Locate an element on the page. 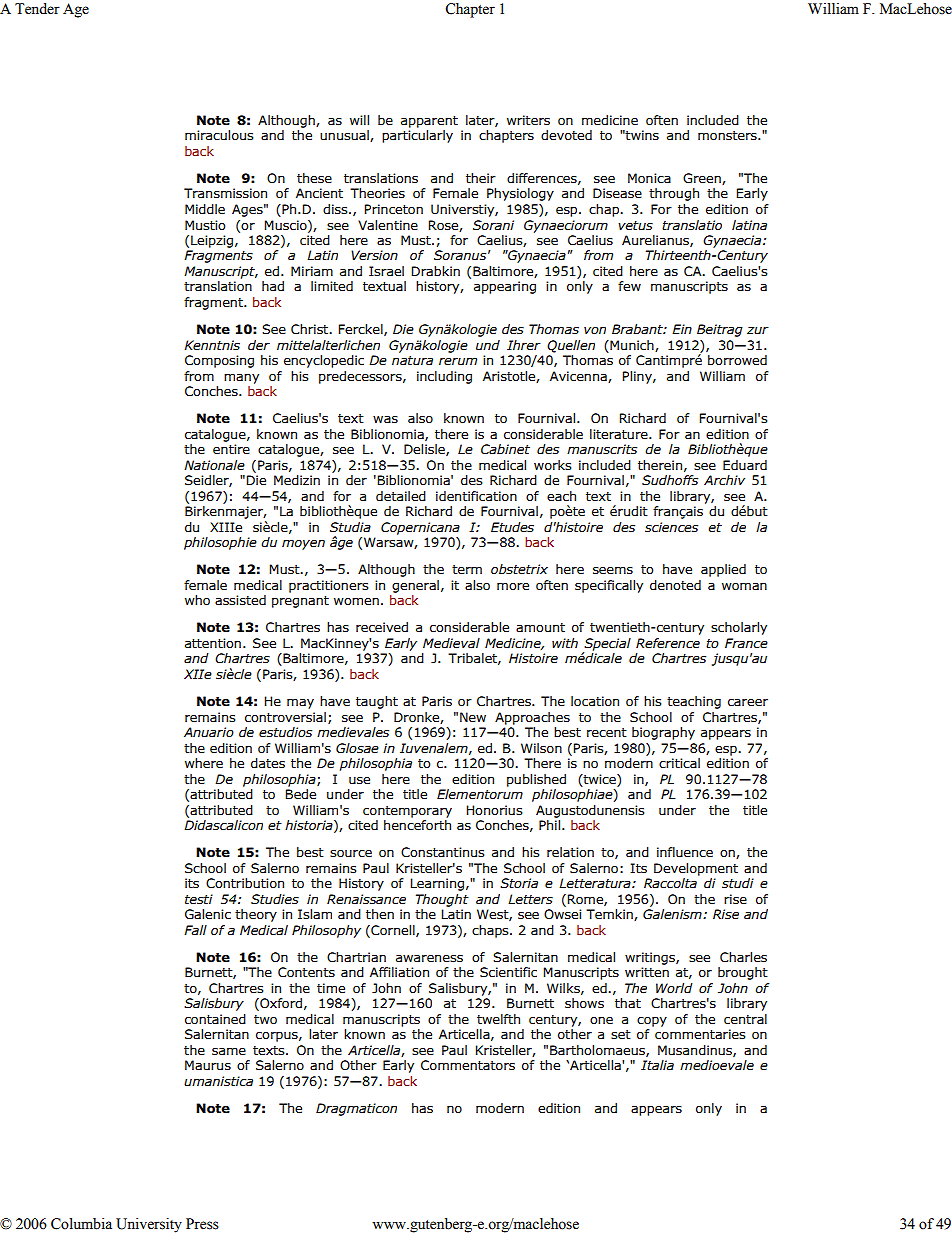  was is located at coordinates (385, 419).
